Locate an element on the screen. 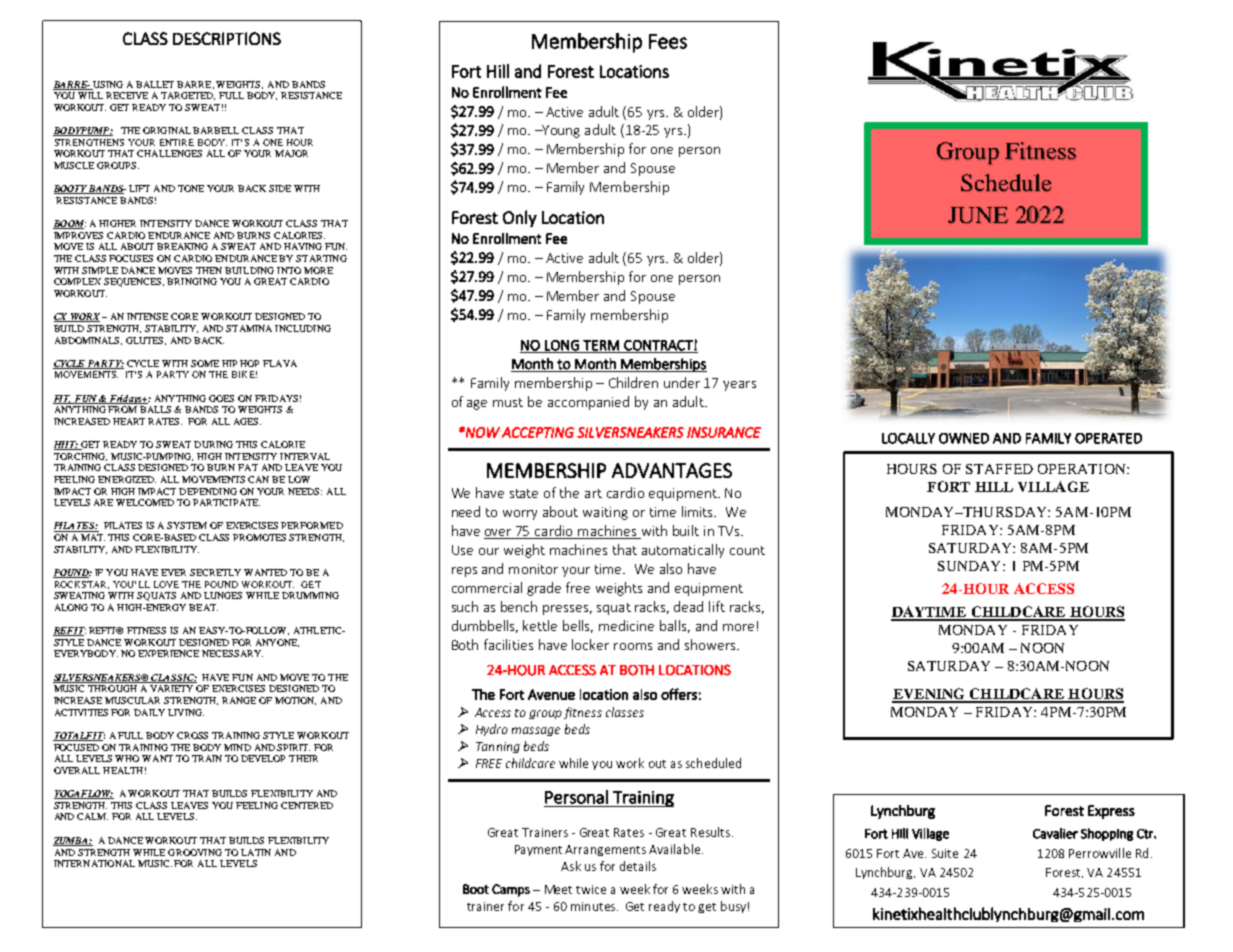 This screenshot has width=1233, height=952. Fees is located at coordinates (668, 41).
